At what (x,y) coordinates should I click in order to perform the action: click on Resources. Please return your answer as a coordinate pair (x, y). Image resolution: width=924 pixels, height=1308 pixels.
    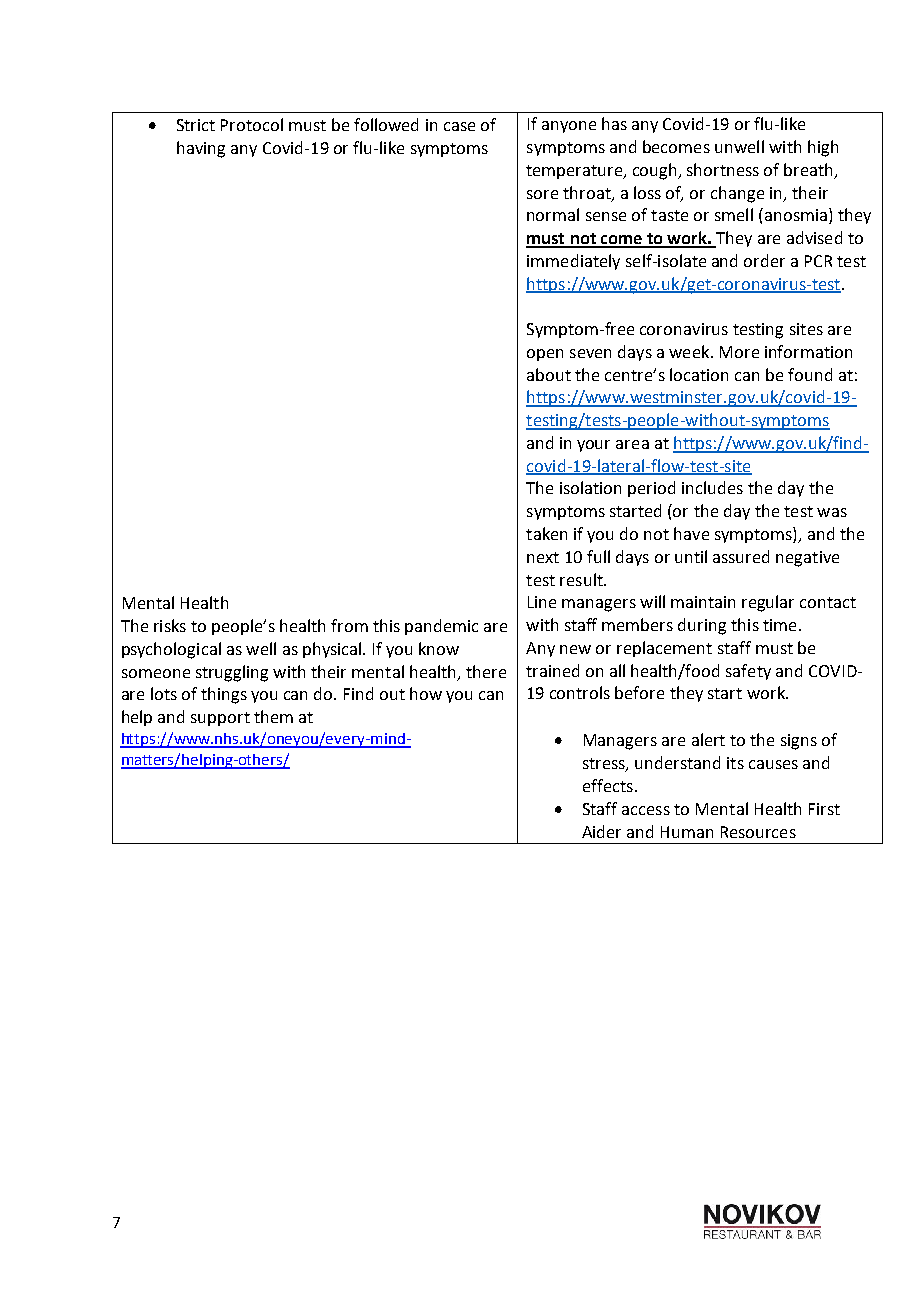
    Looking at the image, I should click on (758, 832).
